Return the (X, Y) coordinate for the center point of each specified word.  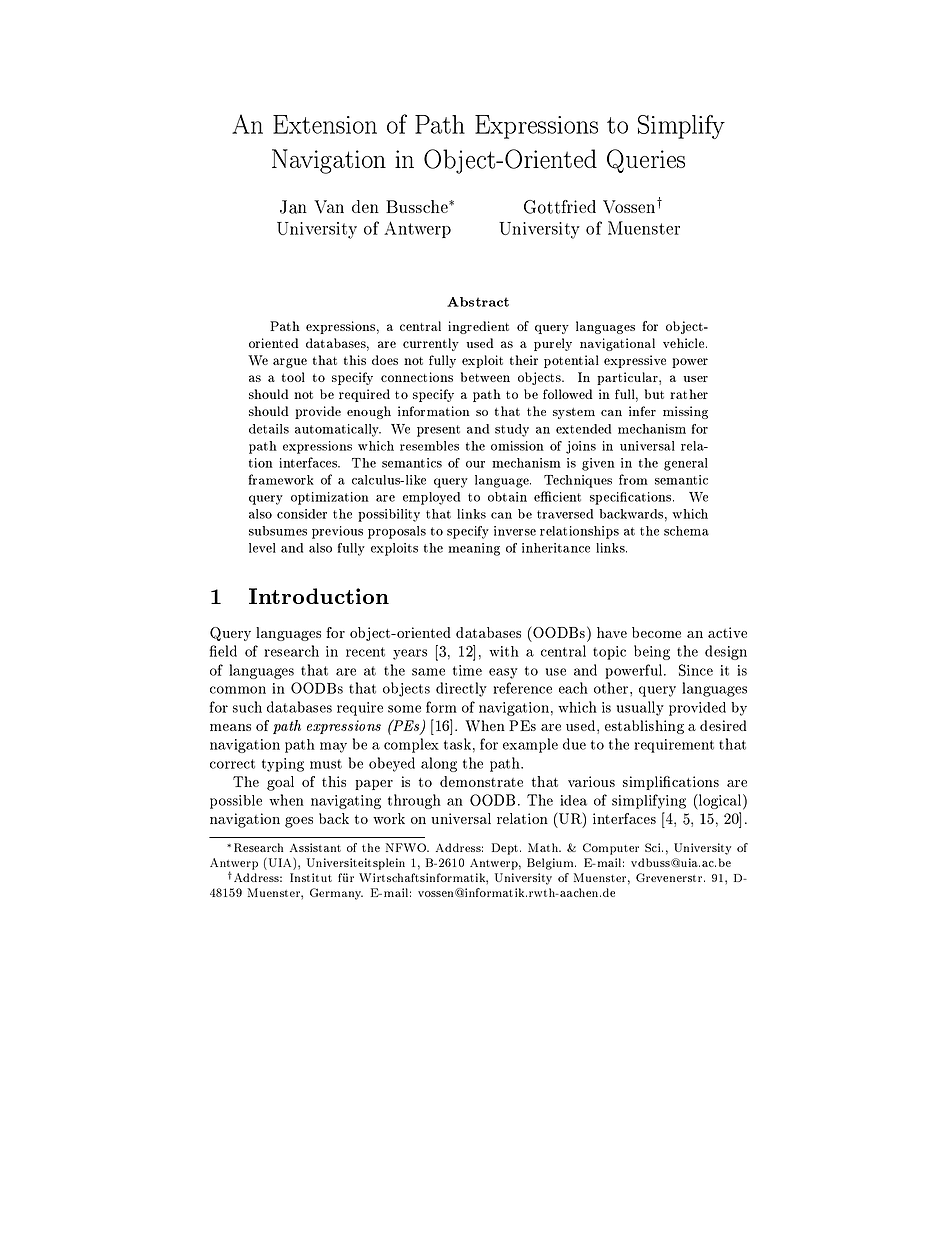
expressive (635, 361)
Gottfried (560, 207)
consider (302, 514)
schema (686, 531)
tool (293, 377)
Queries (646, 161)
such (247, 707)
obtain (507, 497)
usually (640, 708)
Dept (506, 849)
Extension (325, 124)
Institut (311, 877)
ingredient (478, 327)
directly (461, 689)
